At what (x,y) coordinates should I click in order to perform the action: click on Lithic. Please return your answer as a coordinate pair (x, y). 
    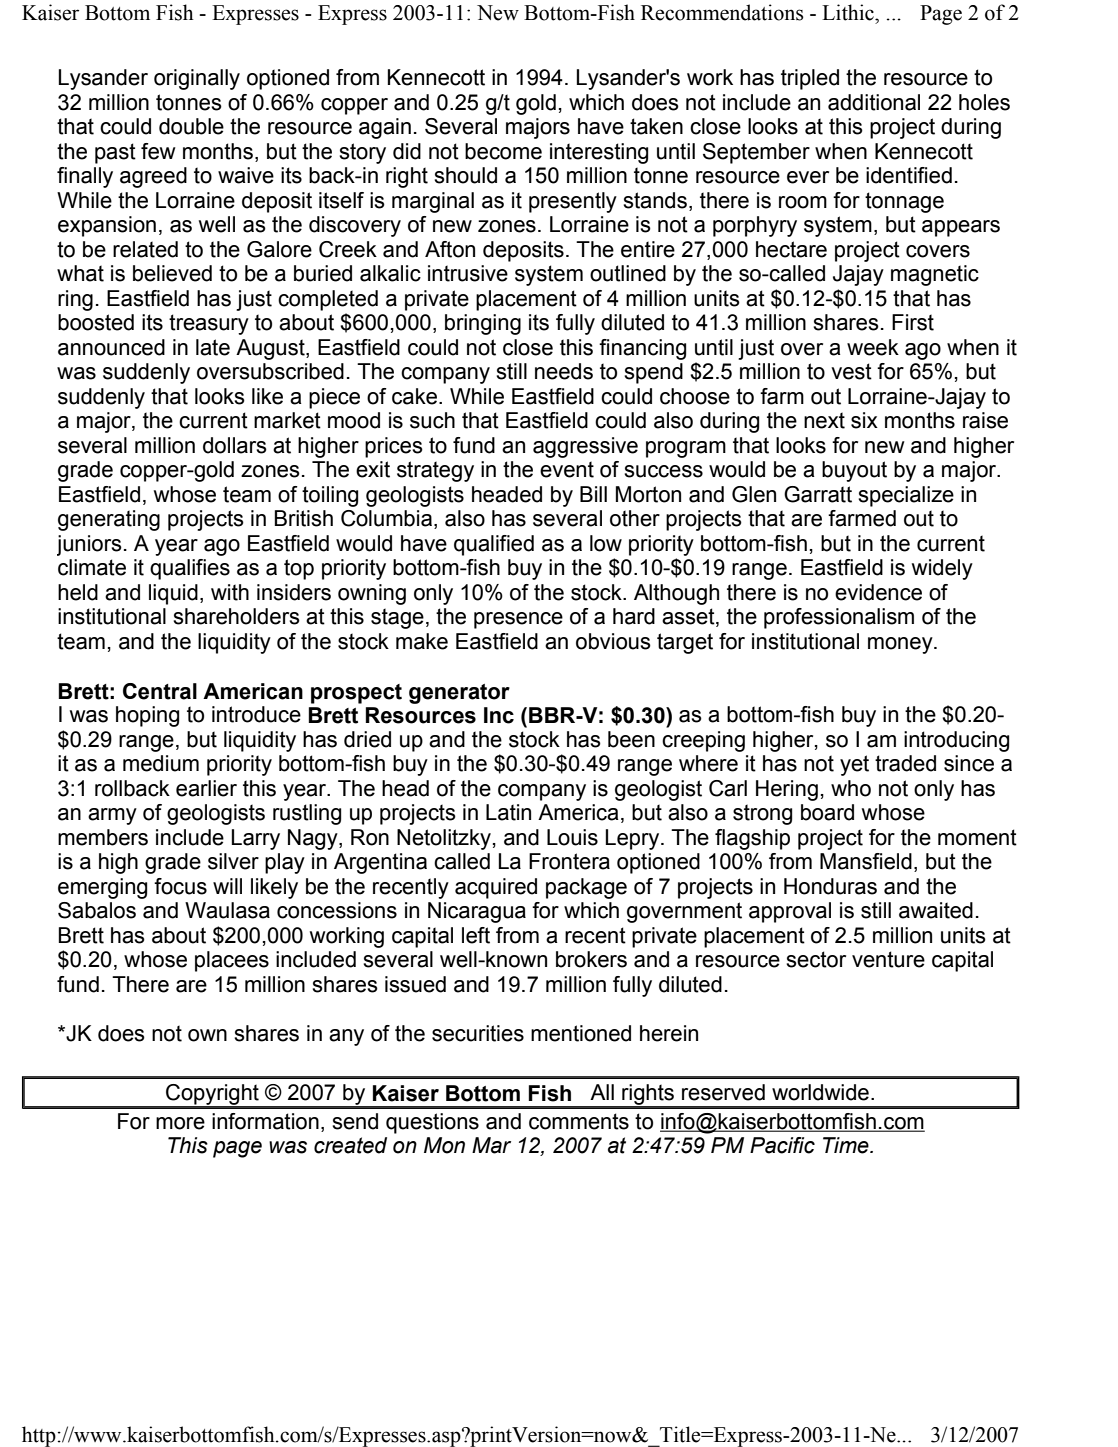
    Looking at the image, I should click on (849, 12).
